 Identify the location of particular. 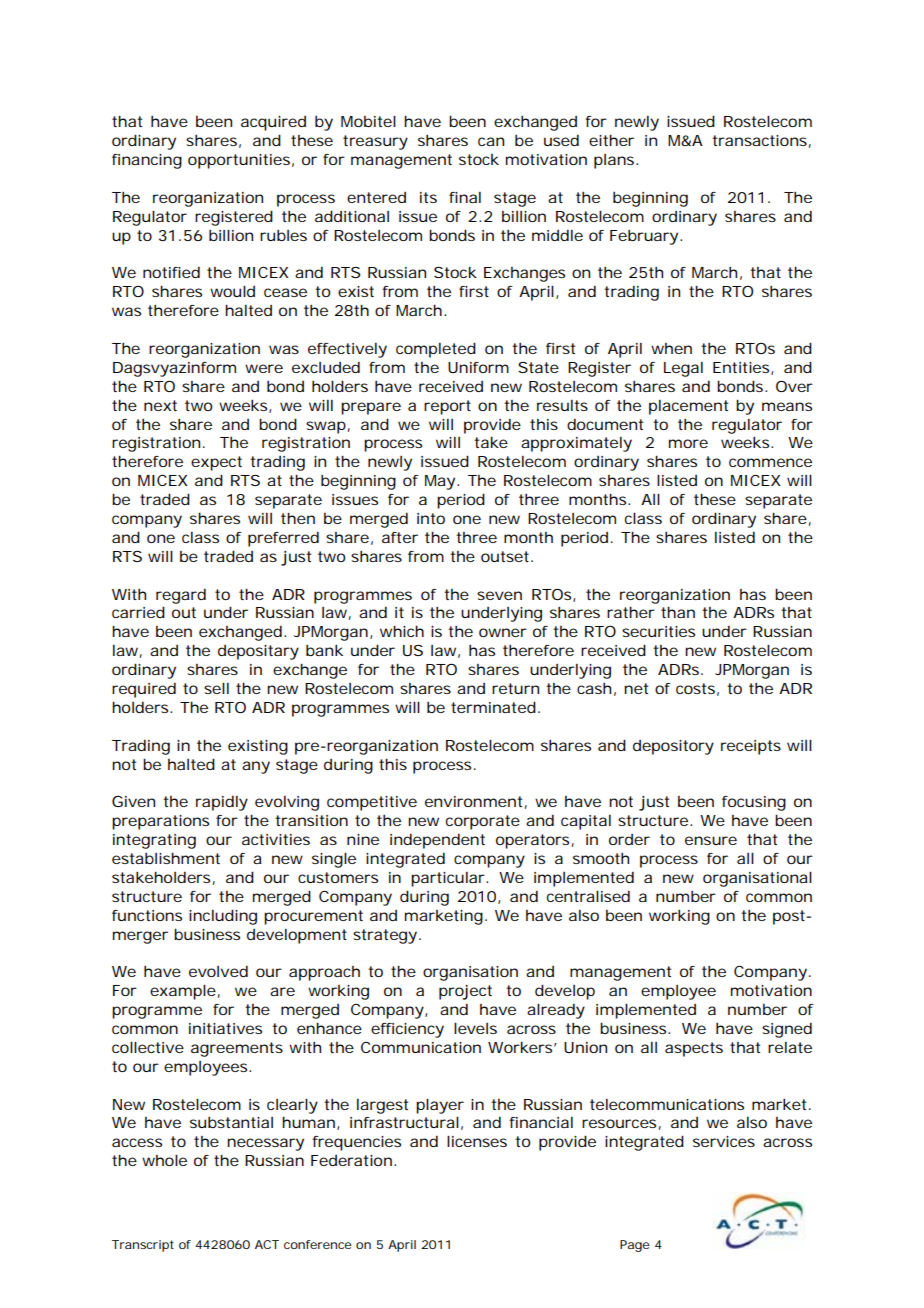
(449, 879).
